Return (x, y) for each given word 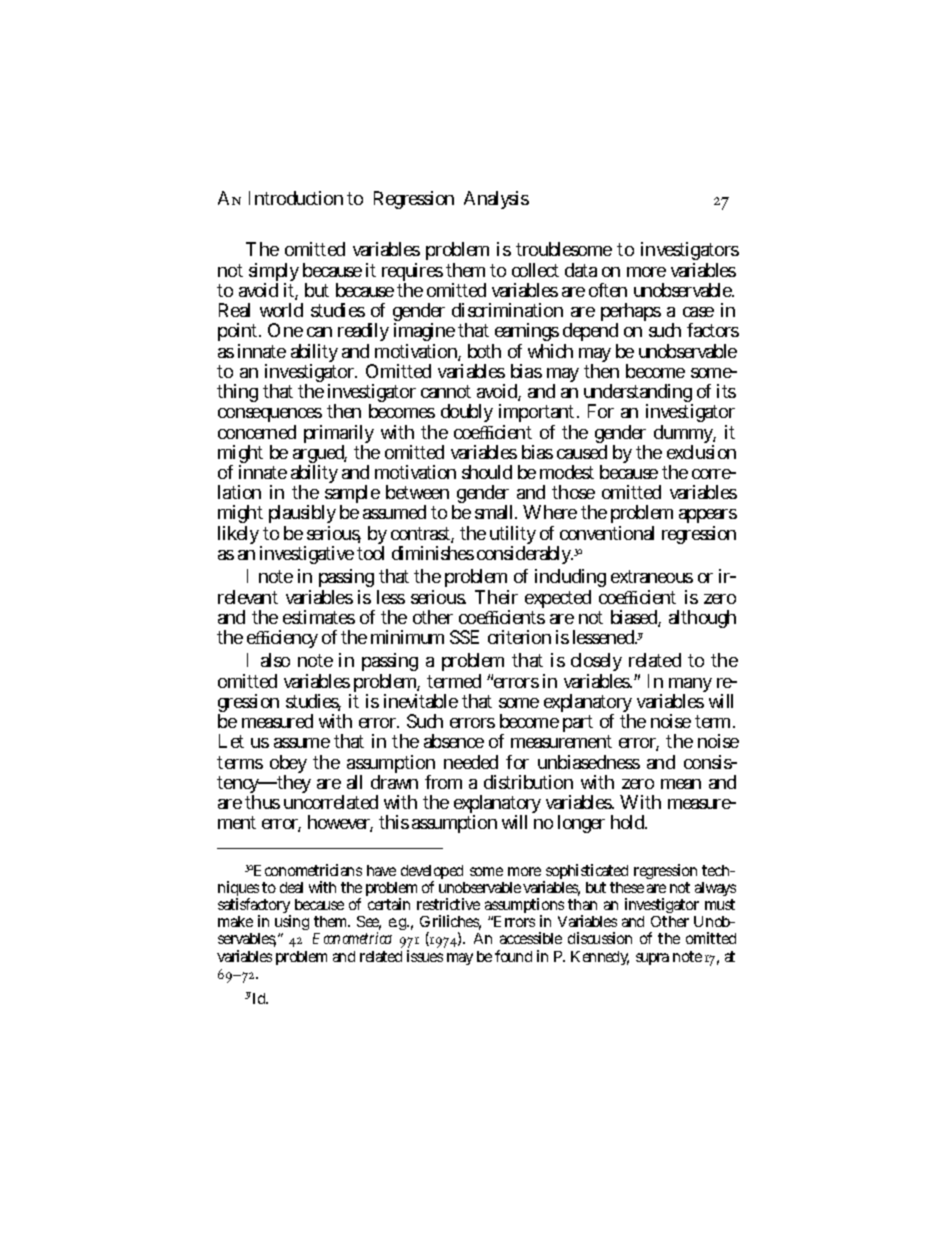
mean (681, 784)
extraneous (652, 576)
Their (496, 597)
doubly (467, 413)
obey (288, 765)
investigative (307, 555)
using (292, 924)
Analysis (496, 200)
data (581, 270)
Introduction (296, 198)
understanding (638, 395)
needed (471, 762)
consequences (270, 417)
